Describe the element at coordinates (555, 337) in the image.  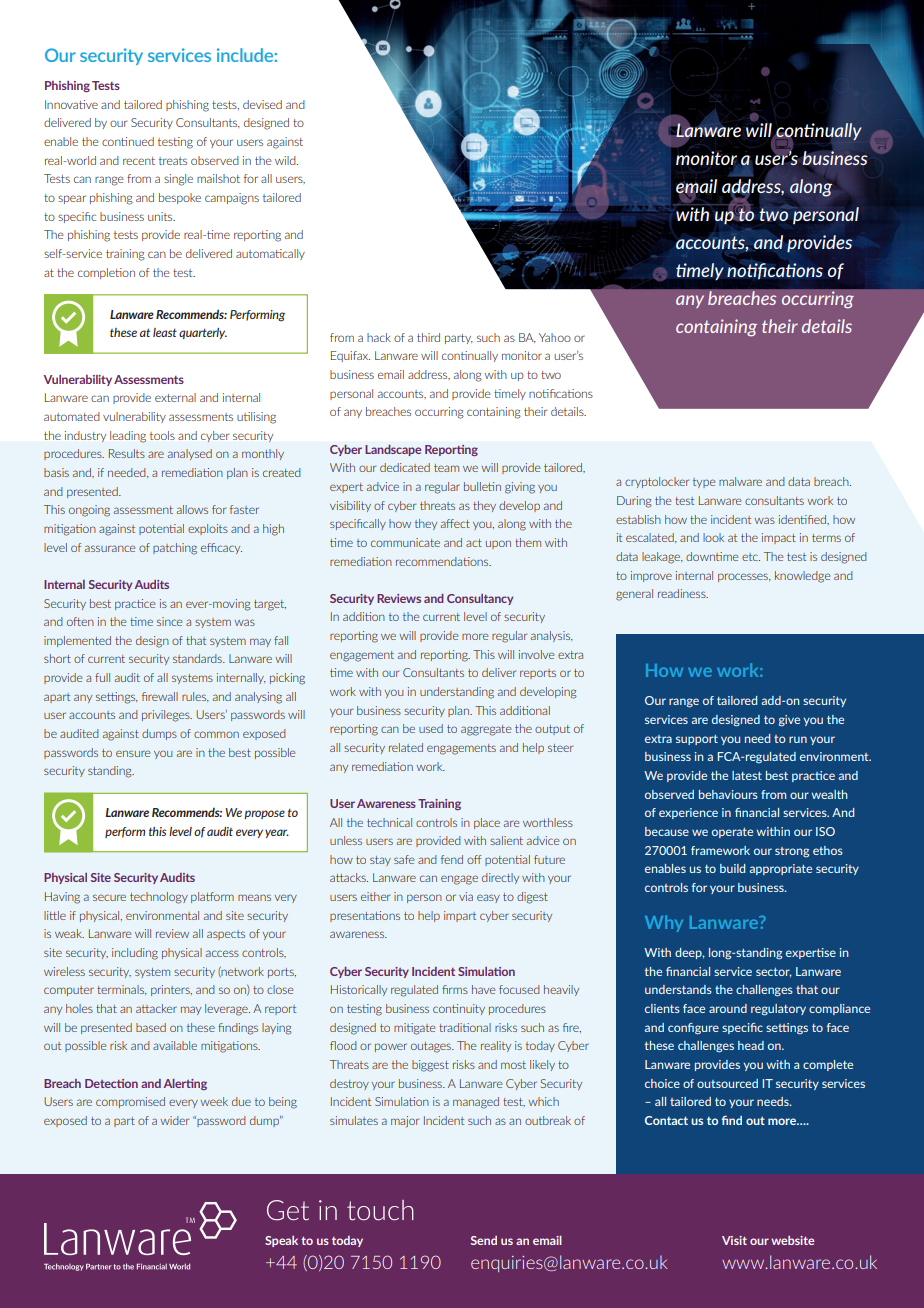
I see `Yahoo` at that location.
